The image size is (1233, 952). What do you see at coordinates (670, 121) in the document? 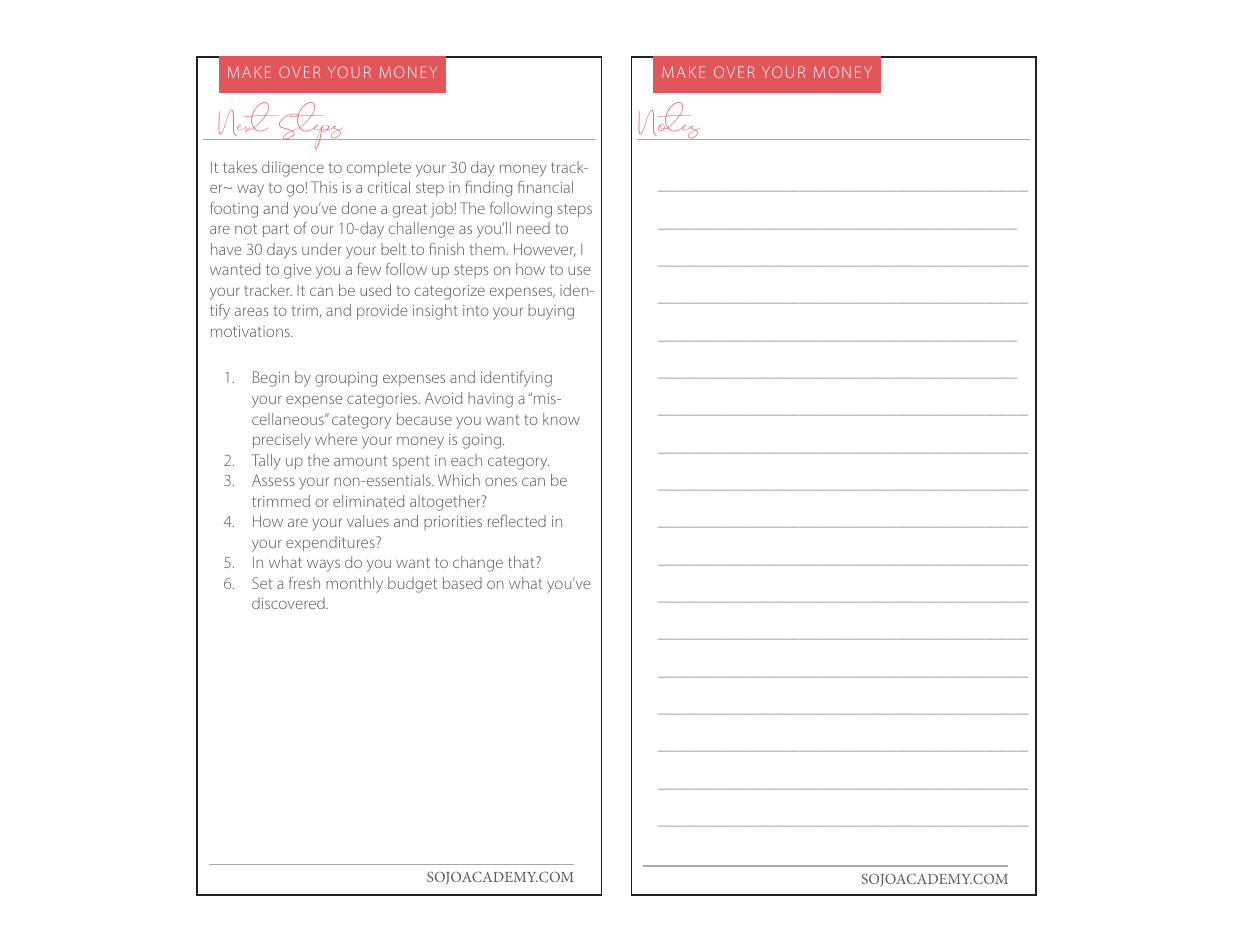
I see `Notes` at bounding box center [670, 121].
